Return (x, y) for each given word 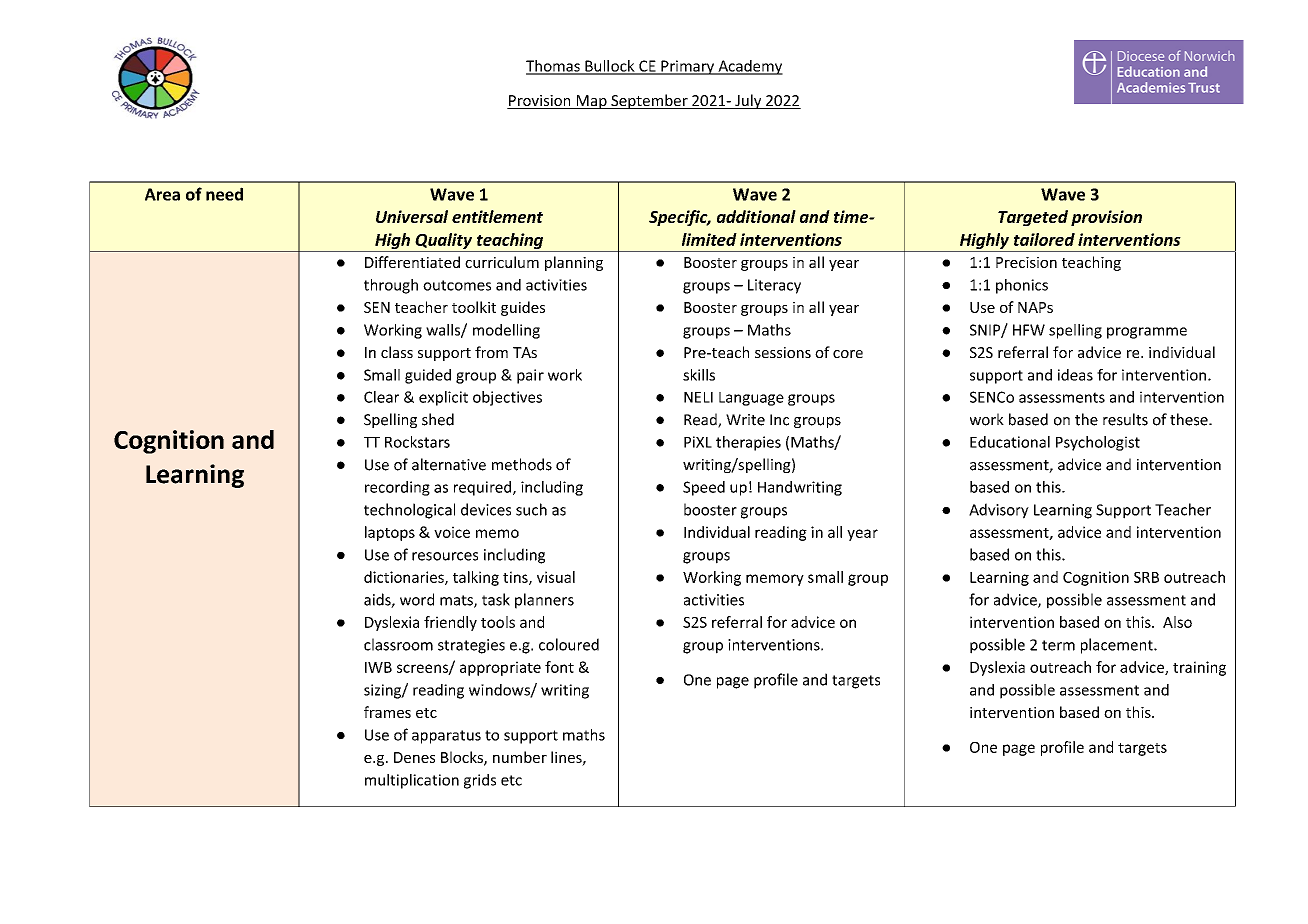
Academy (749, 67)
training (1199, 668)
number (520, 757)
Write (745, 420)
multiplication (412, 781)
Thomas (554, 67)
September (649, 101)
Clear (381, 397)
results (1125, 419)
